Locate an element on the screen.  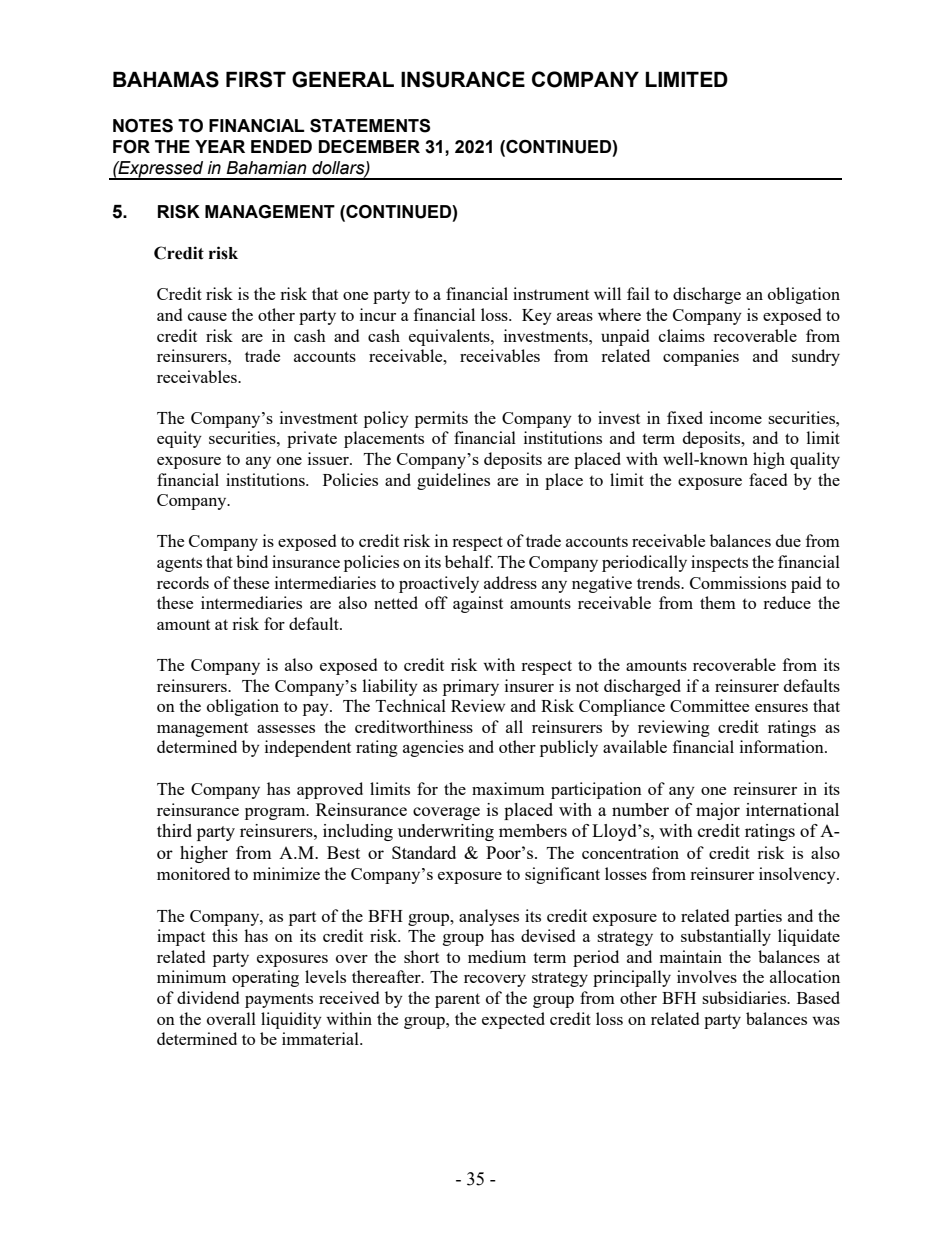
permits is located at coordinates (441, 419).
